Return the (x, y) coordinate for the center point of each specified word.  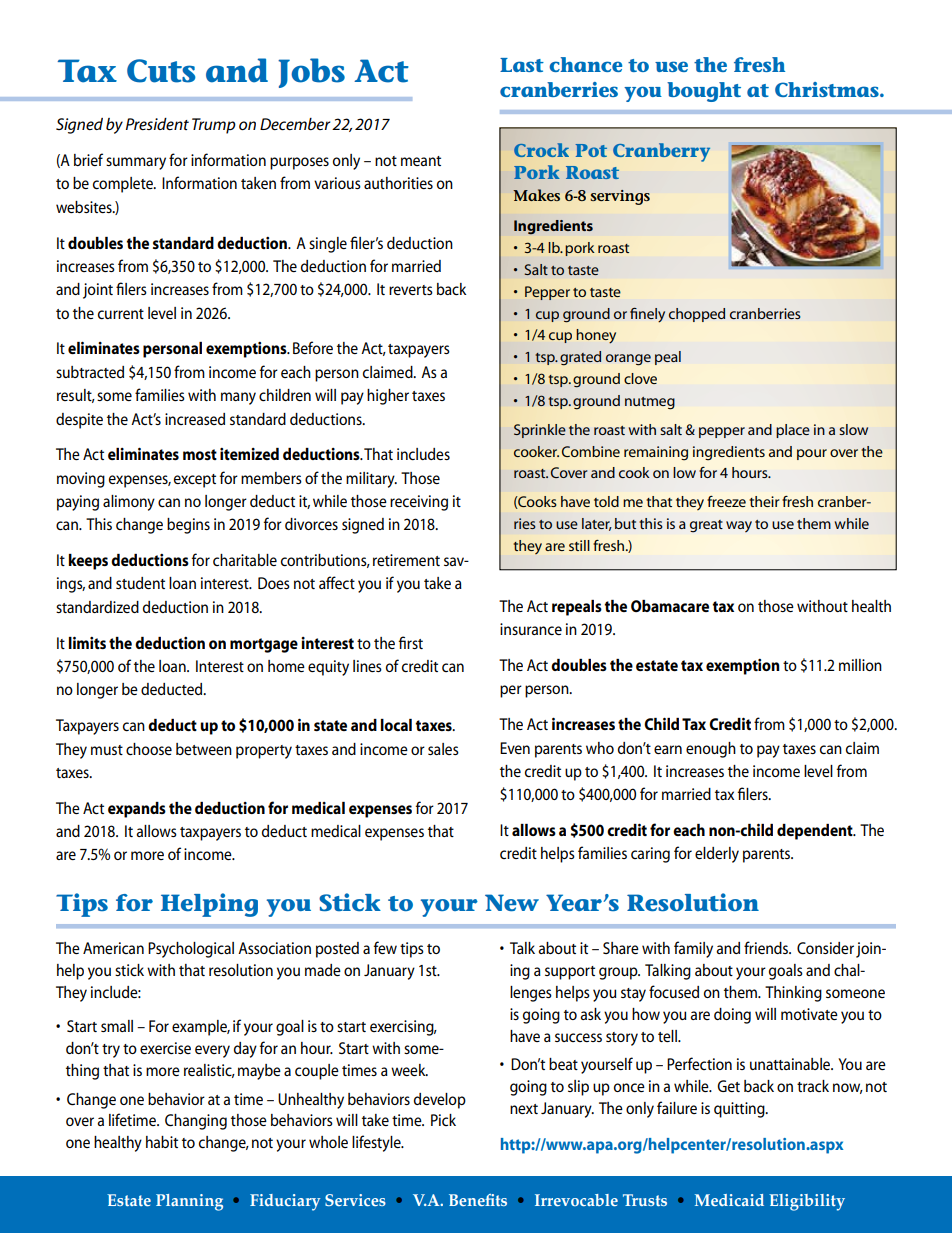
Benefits (478, 1200)
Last (522, 65)
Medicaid (729, 1200)
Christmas (828, 89)
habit (162, 1142)
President (157, 124)
